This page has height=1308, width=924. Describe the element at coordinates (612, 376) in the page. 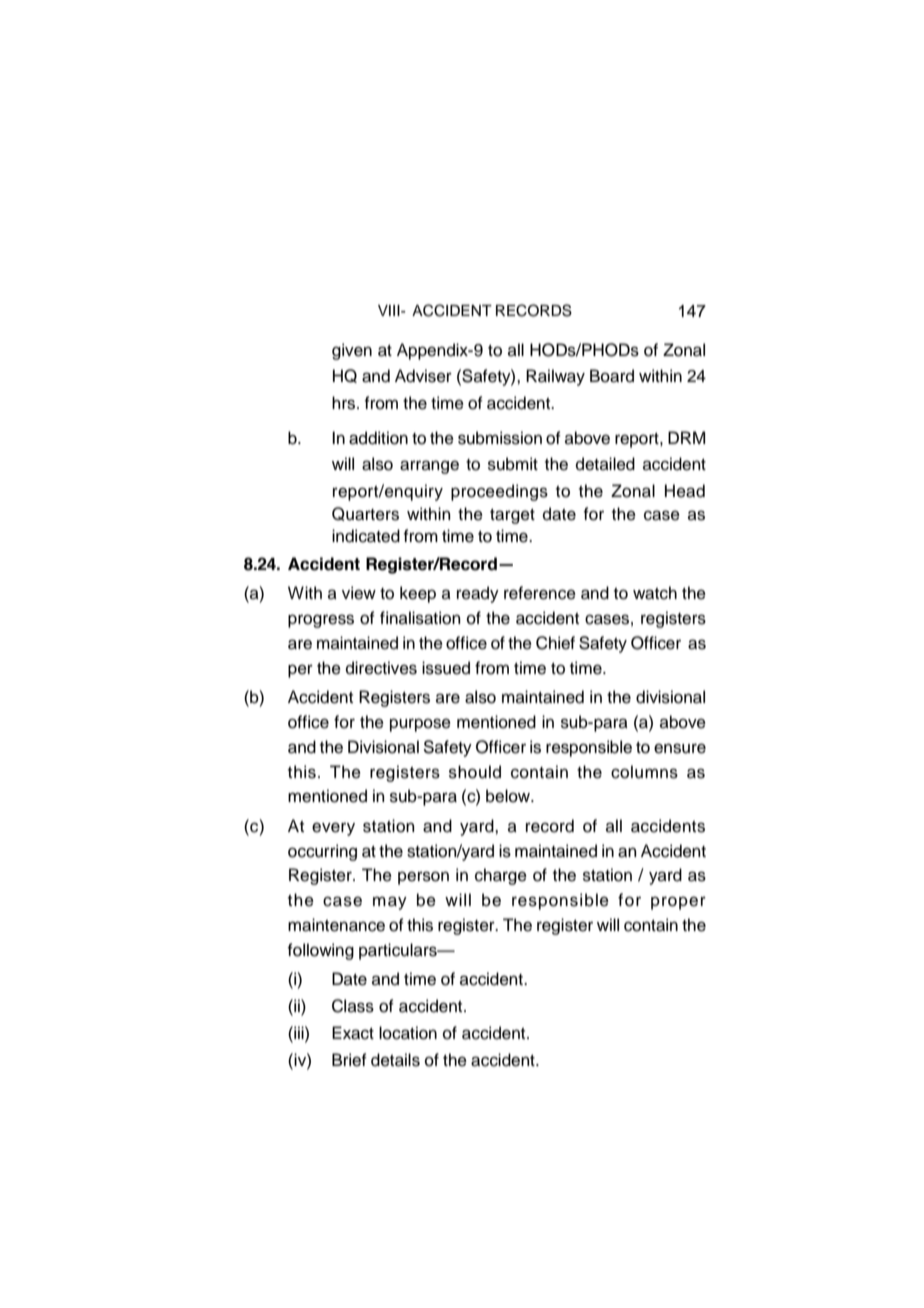

I see `Board` at that location.
